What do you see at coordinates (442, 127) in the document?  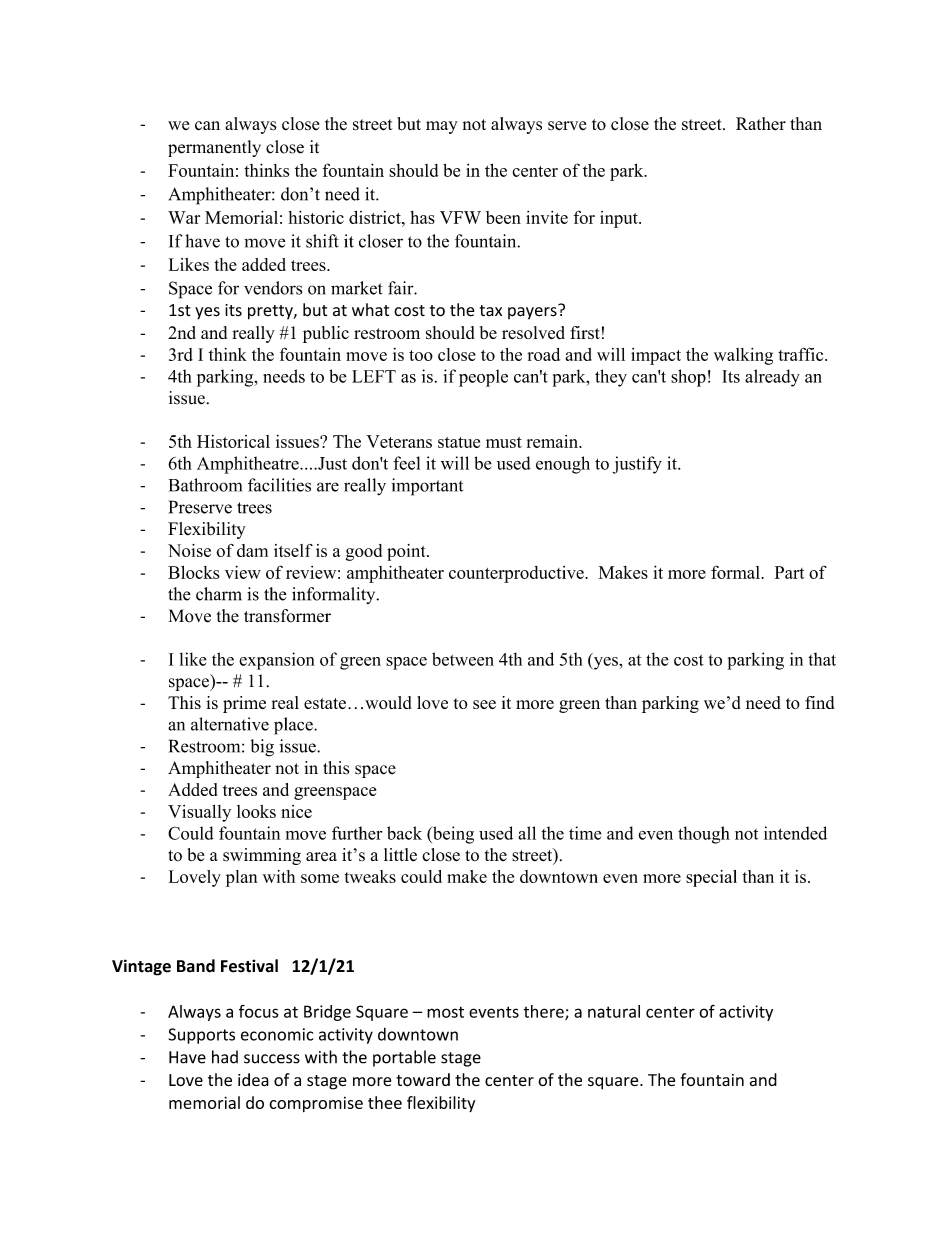 I see `may` at bounding box center [442, 127].
